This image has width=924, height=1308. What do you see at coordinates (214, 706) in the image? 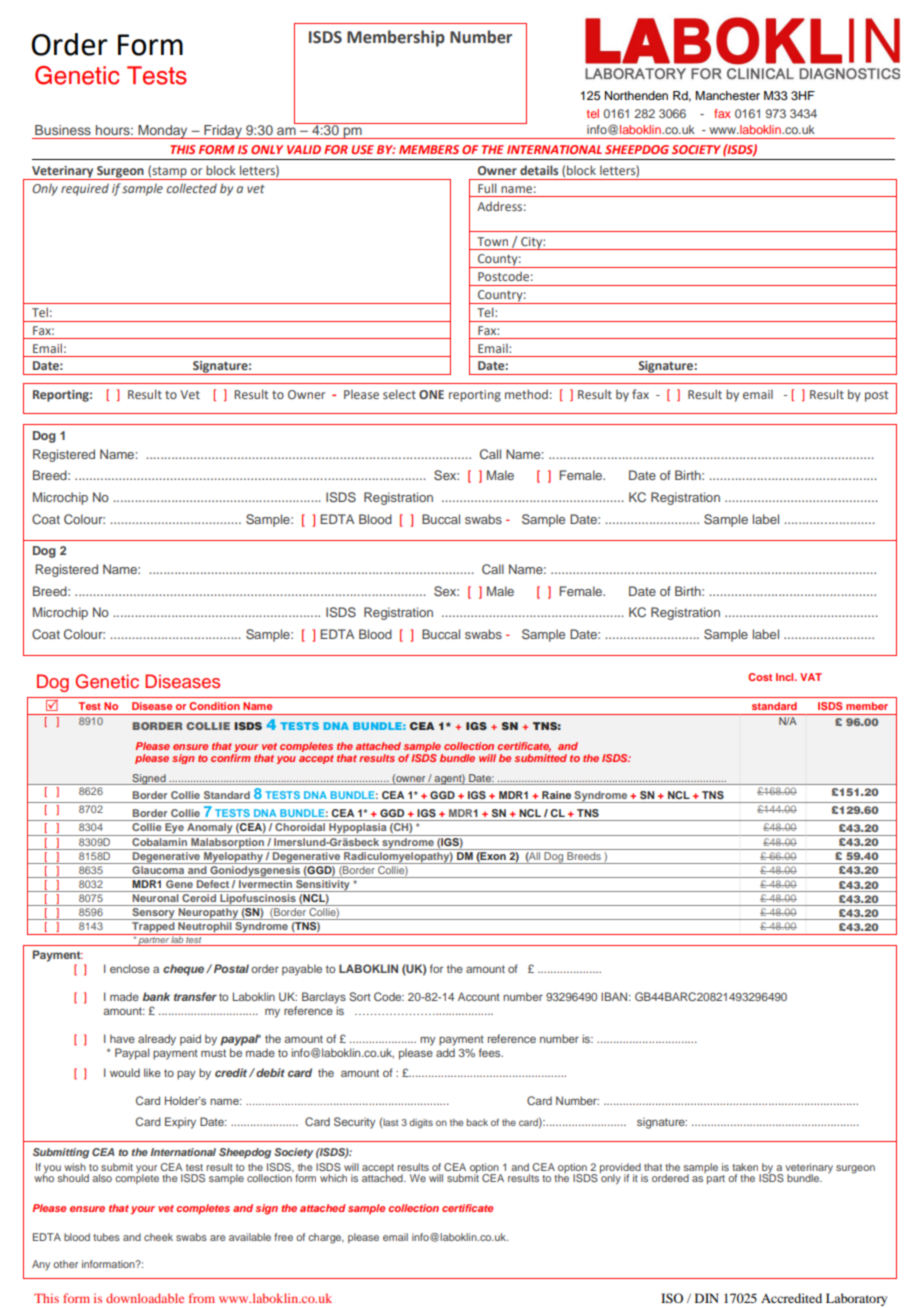
I see `Condition` at bounding box center [214, 706].
